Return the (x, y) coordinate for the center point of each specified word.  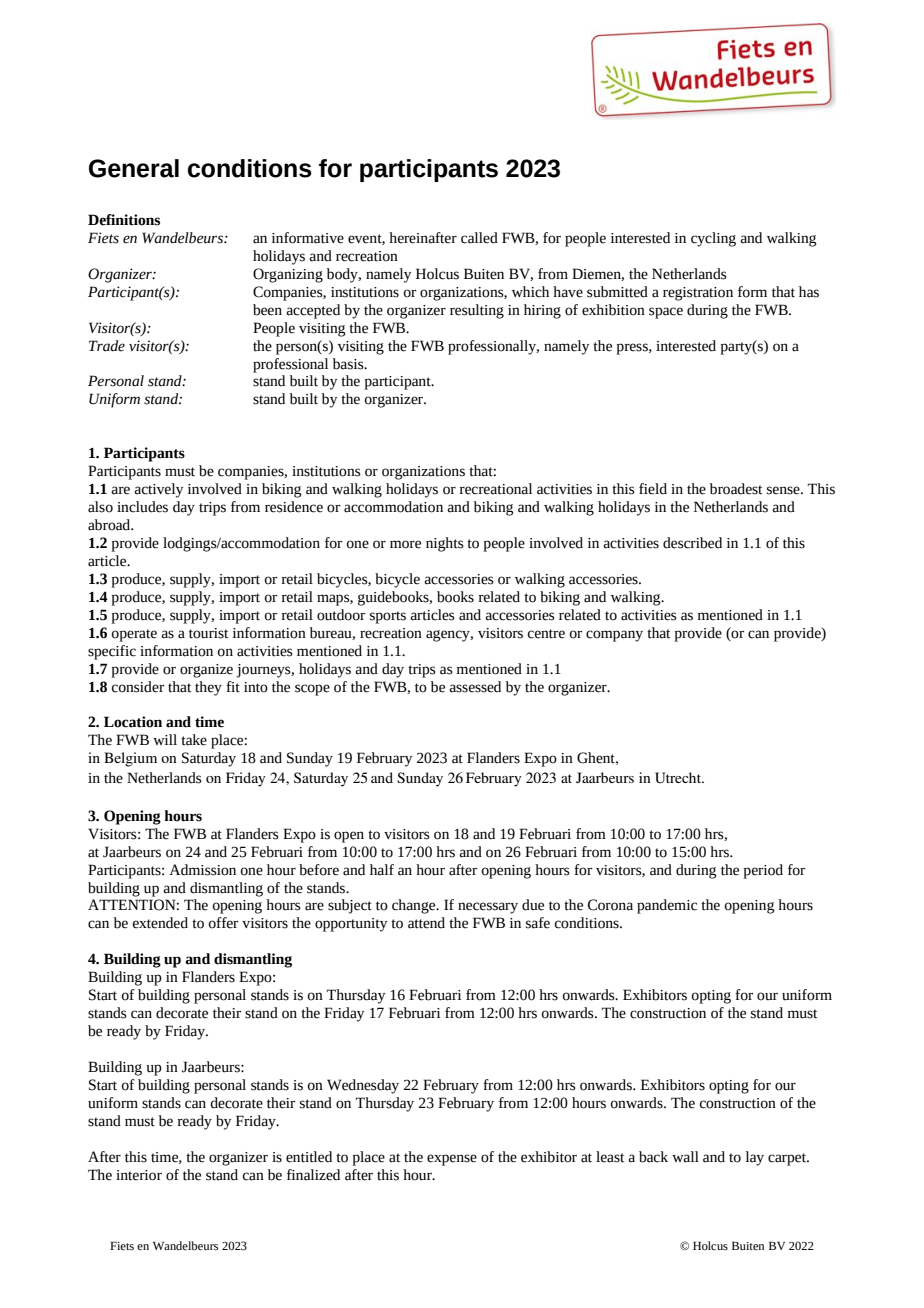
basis (349, 364)
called (479, 238)
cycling (713, 239)
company (614, 636)
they (208, 688)
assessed (475, 687)
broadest (736, 489)
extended (160, 923)
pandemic (667, 906)
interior (139, 1175)
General (134, 168)
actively (158, 490)
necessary (488, 908)
